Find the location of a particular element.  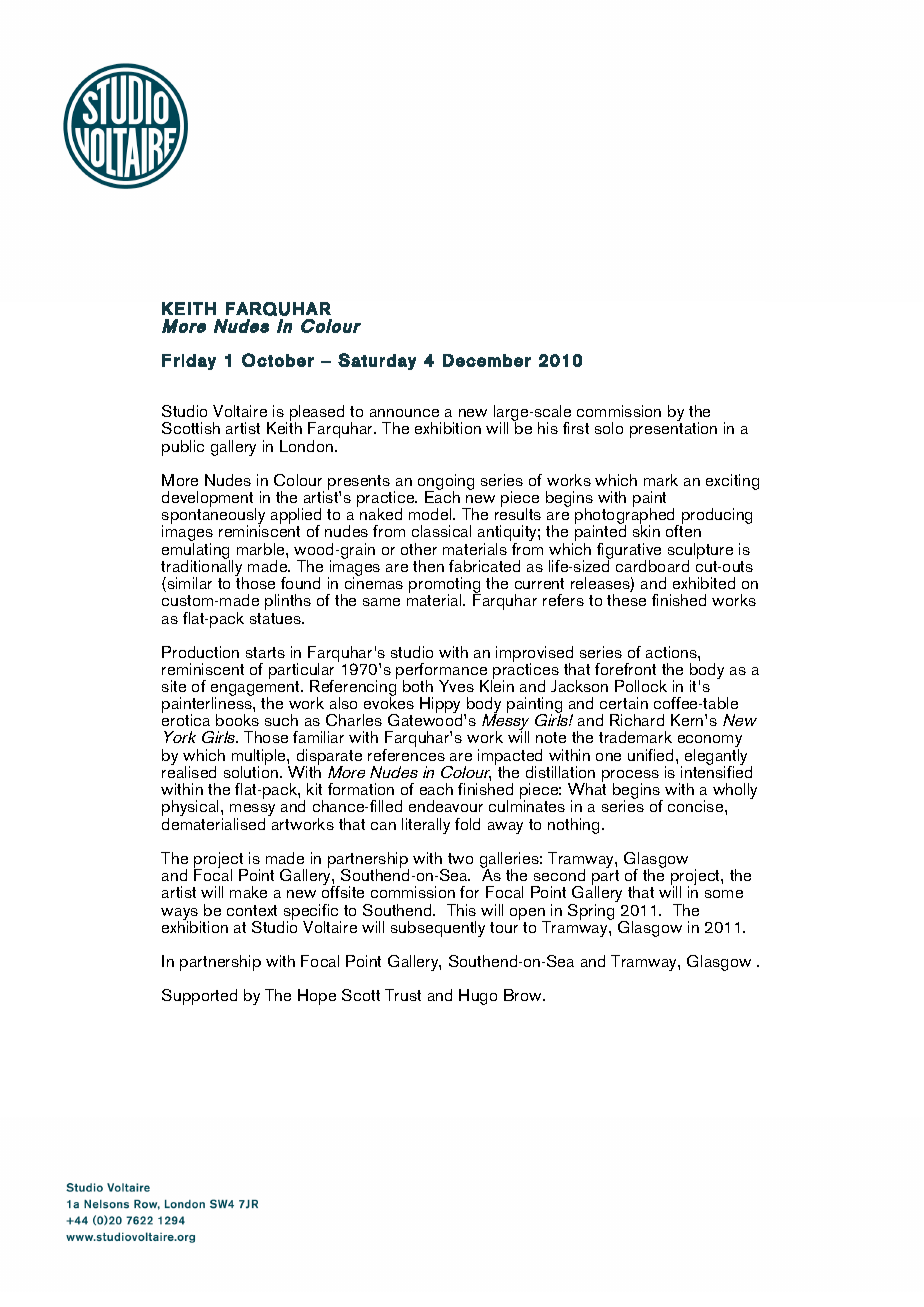

these is located at coordinates (626, 600).
